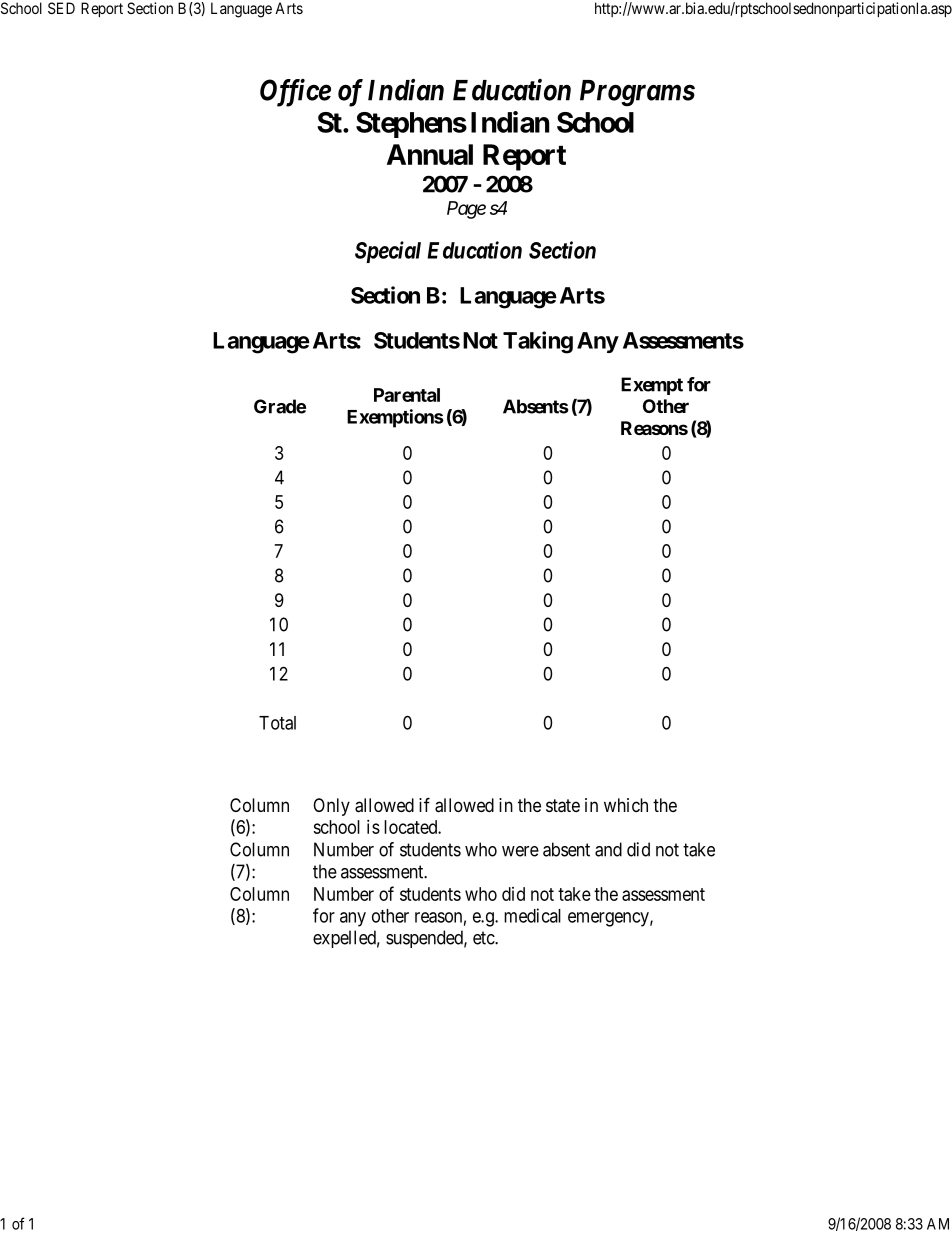 Image resolution: width=952 pixels, height=1233 pixels. I want to click on Office, so click(295, 93).
